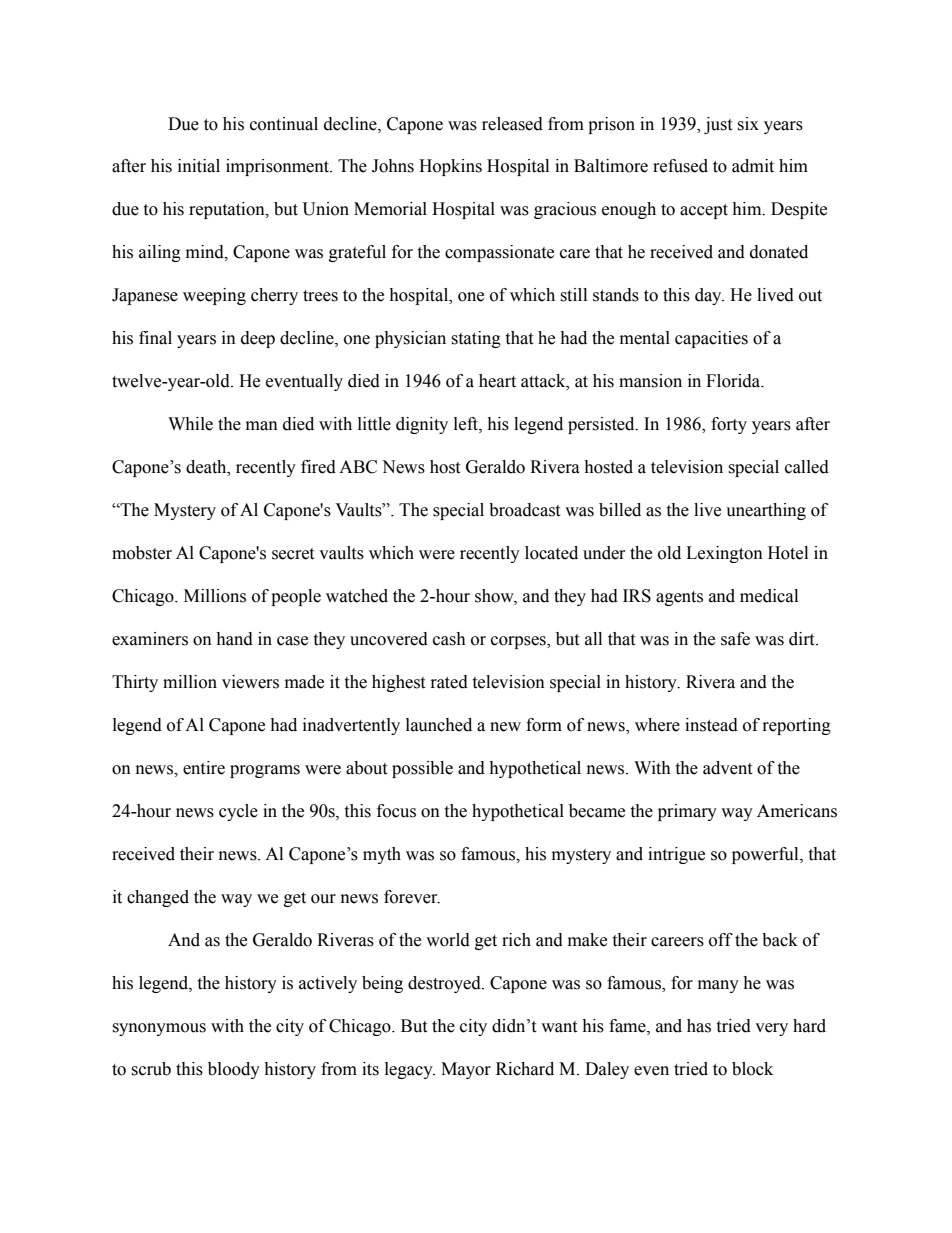  I want to click on has, so click(699, 1026).
